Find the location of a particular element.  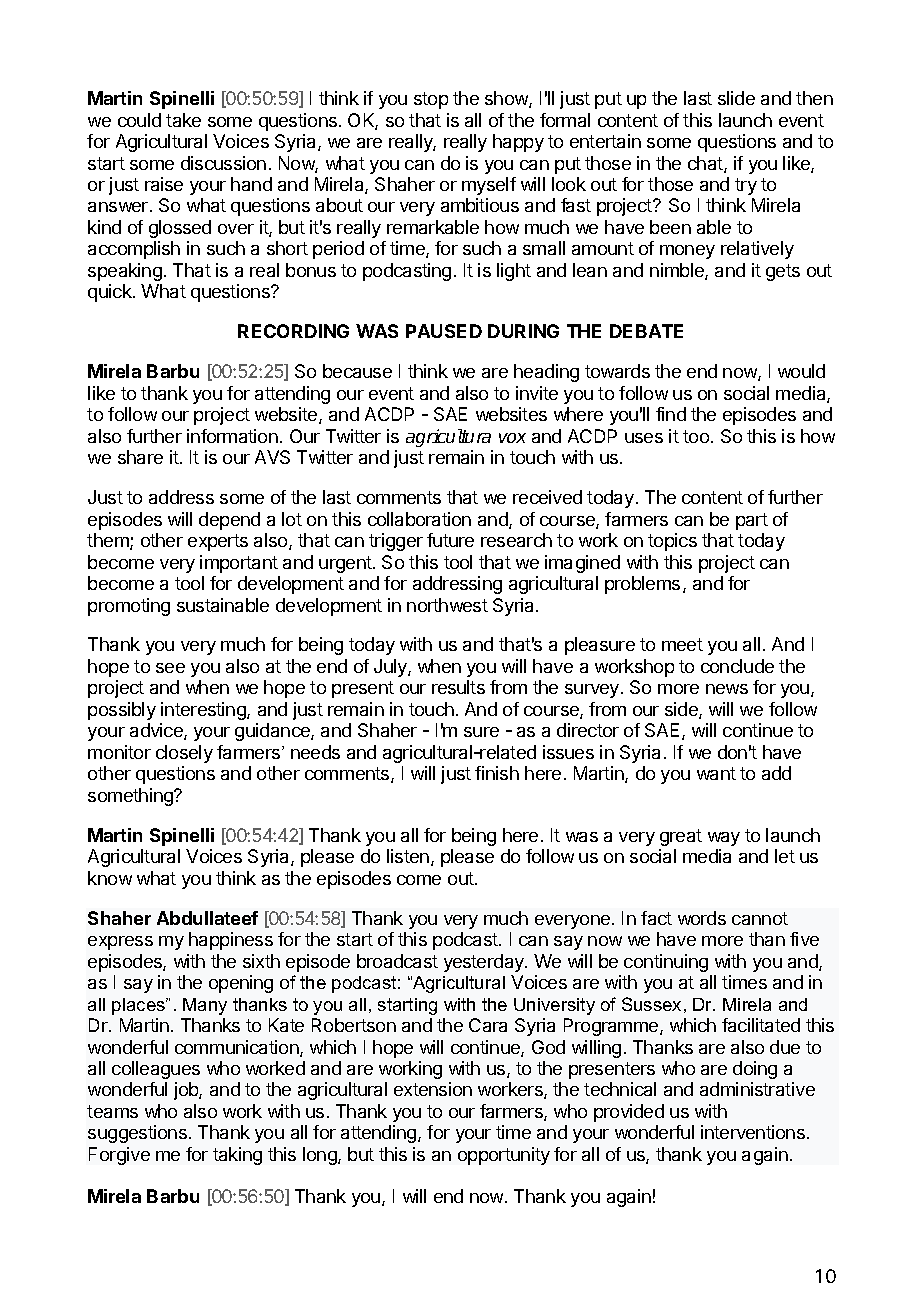

stop is located at coordinates (431, 100).
